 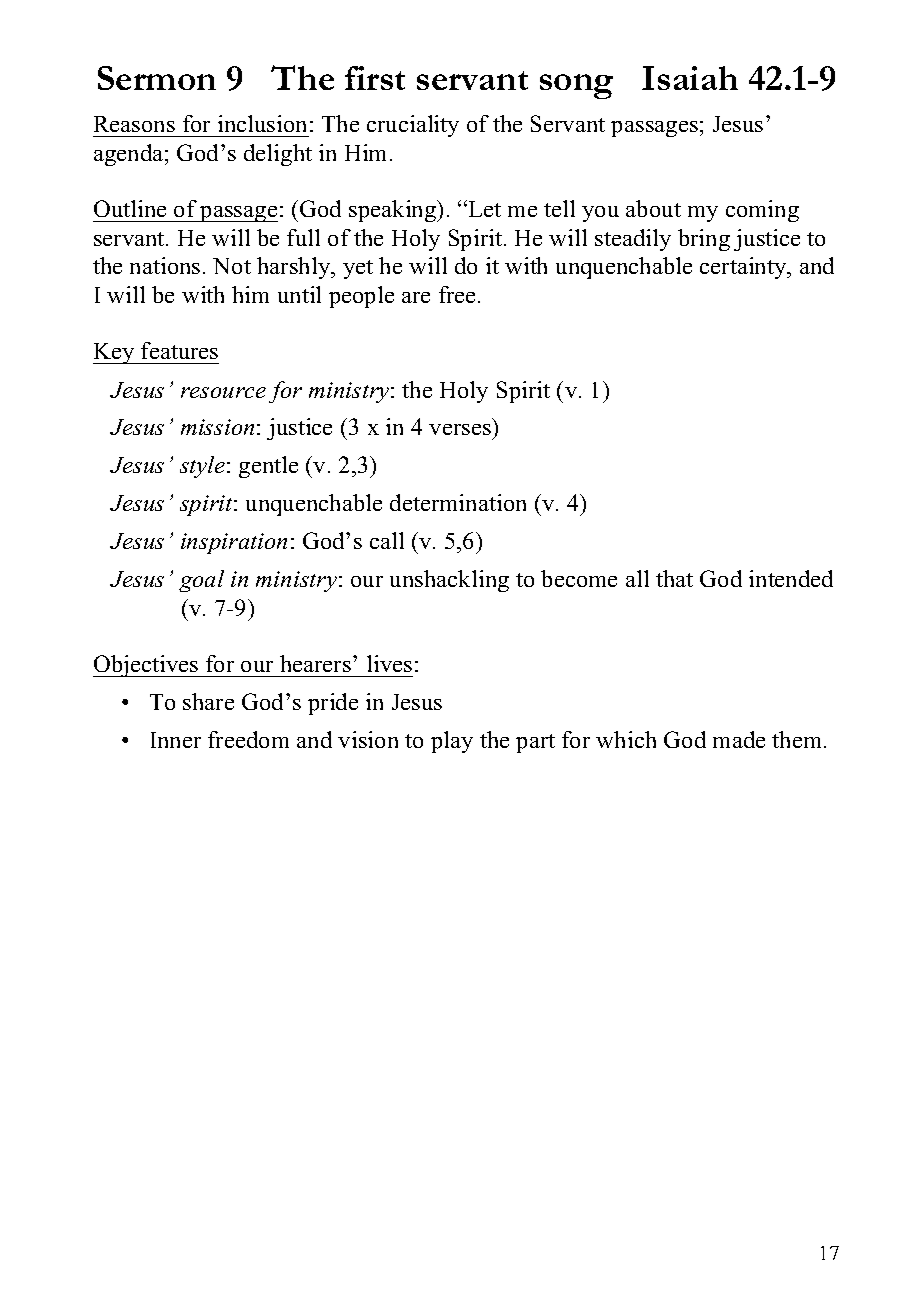 I want to click on Inner, so click(x=176, y=740).
